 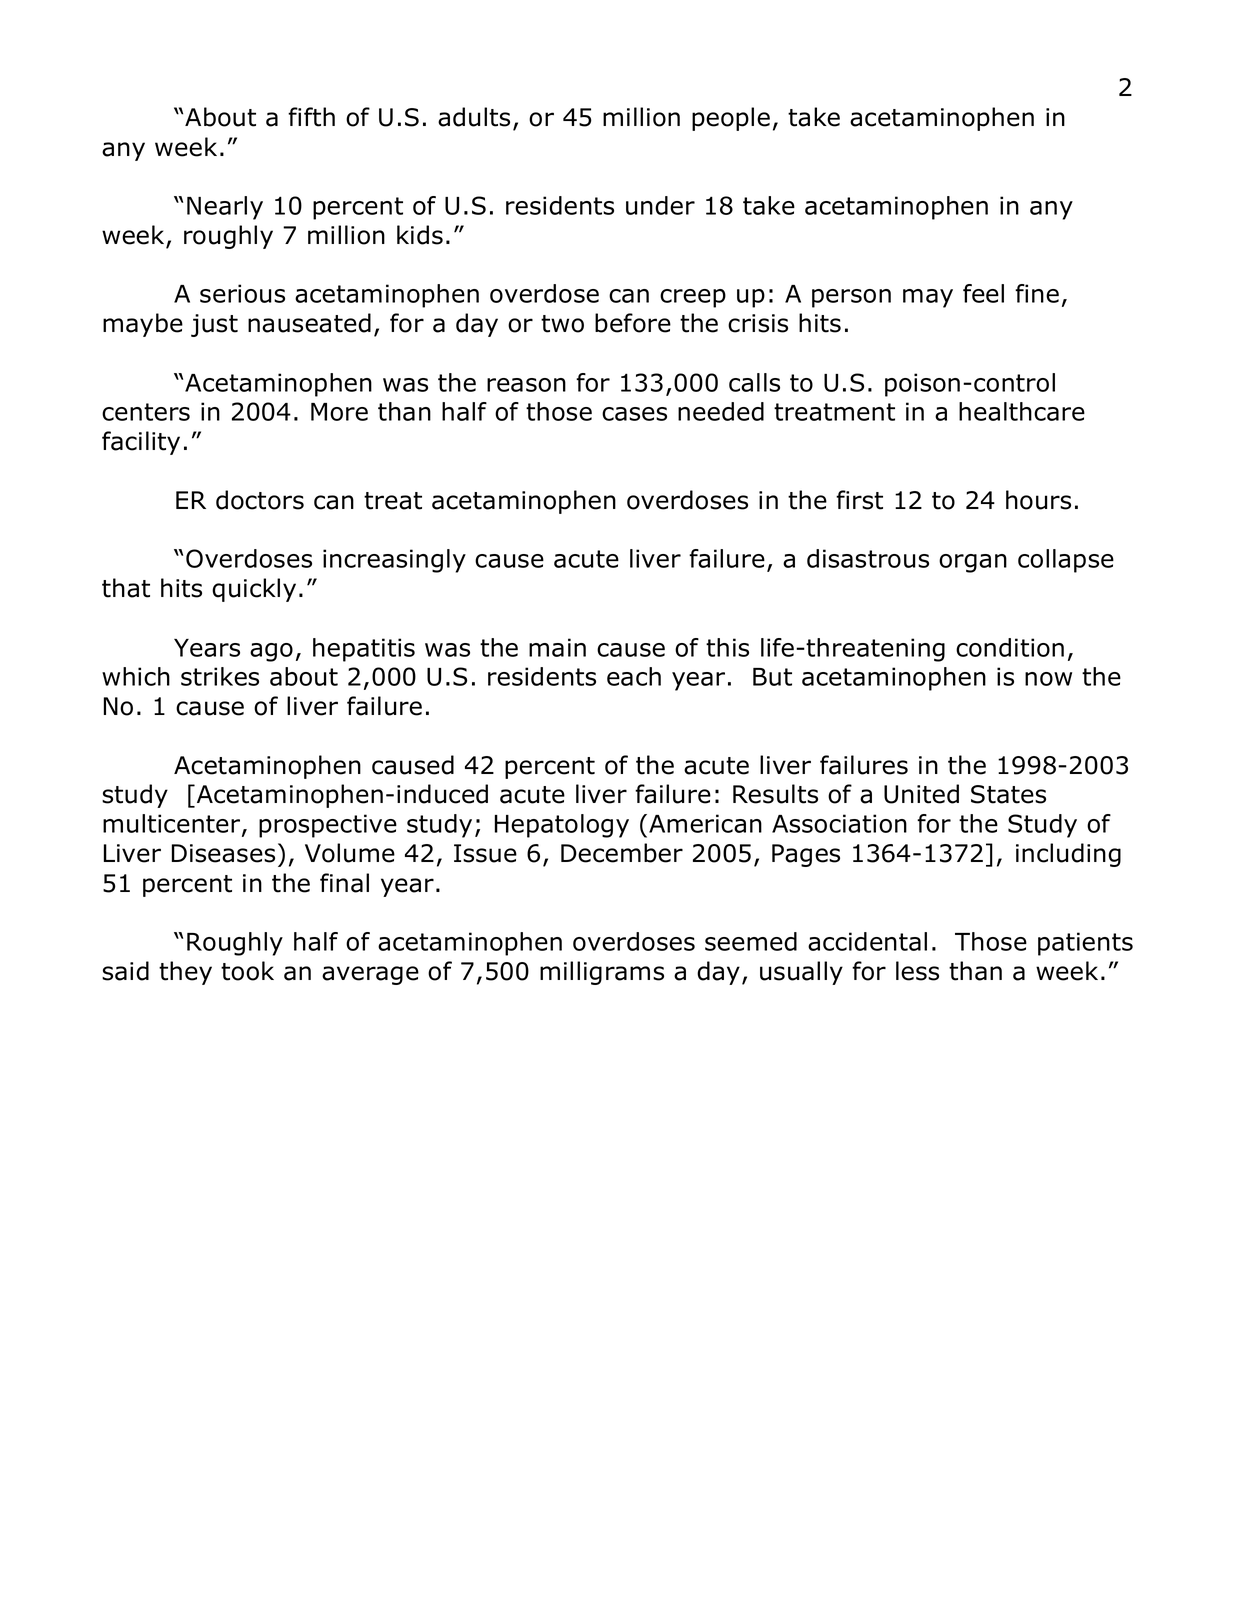 What do you see at coordinates (1008, 794) in the screenshot?
I see `States` at bounding box center [1008, 794].
